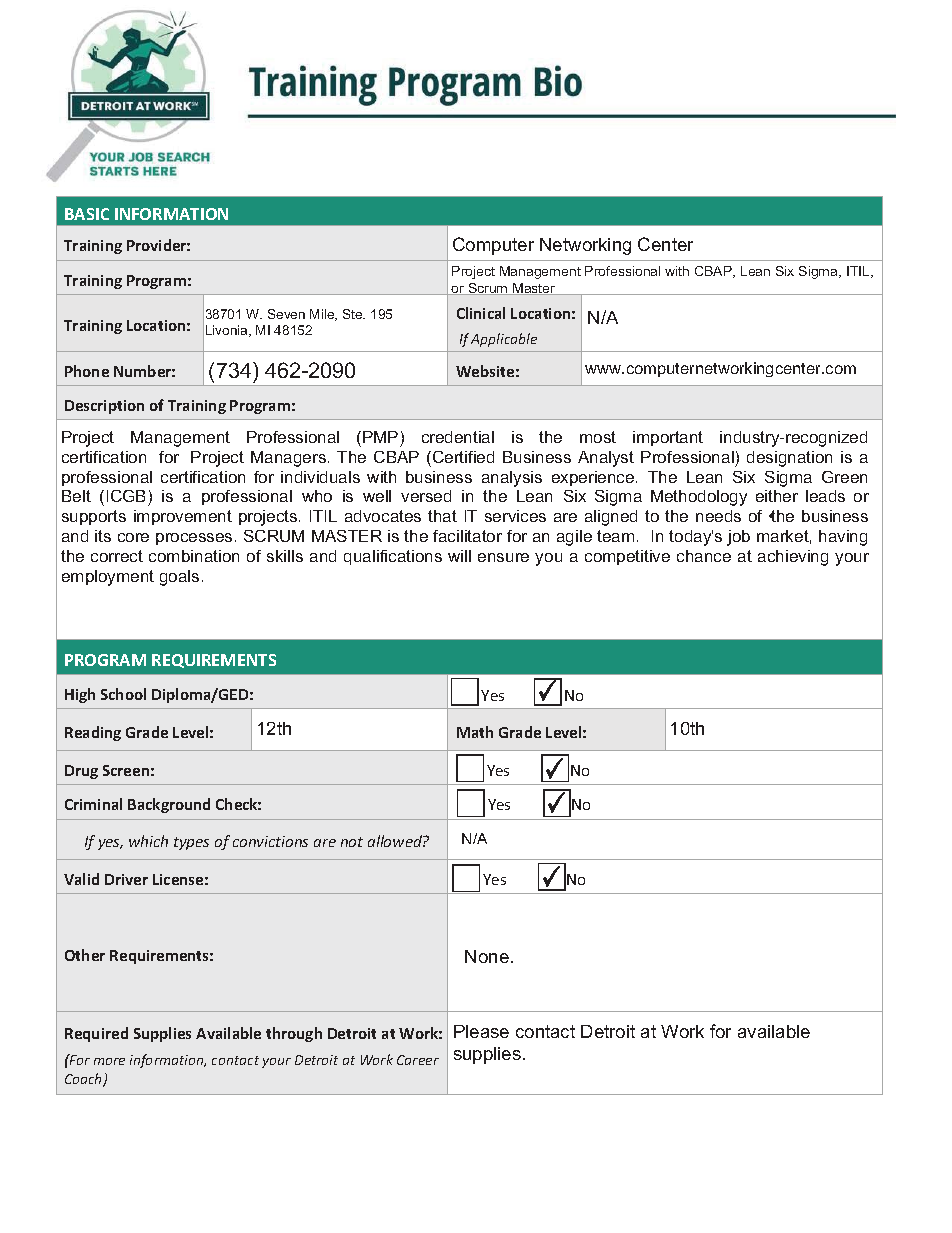 Image resolution: width=952 pixels, height=1233 pixels. I want to click on BASIC, so click(87, 214).
